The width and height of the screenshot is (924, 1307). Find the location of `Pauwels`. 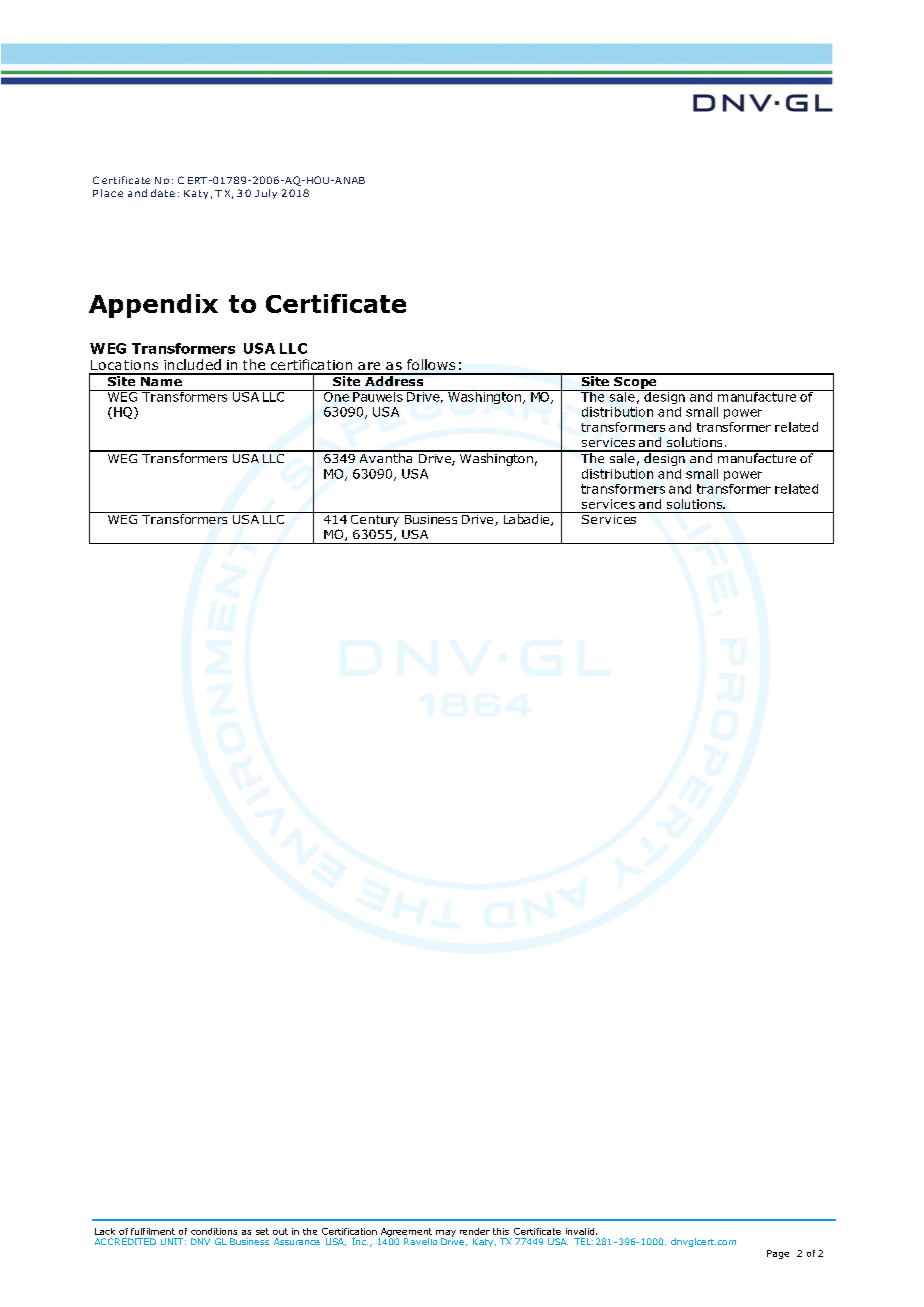

Pauwels is located at coordinates (378, 396).
